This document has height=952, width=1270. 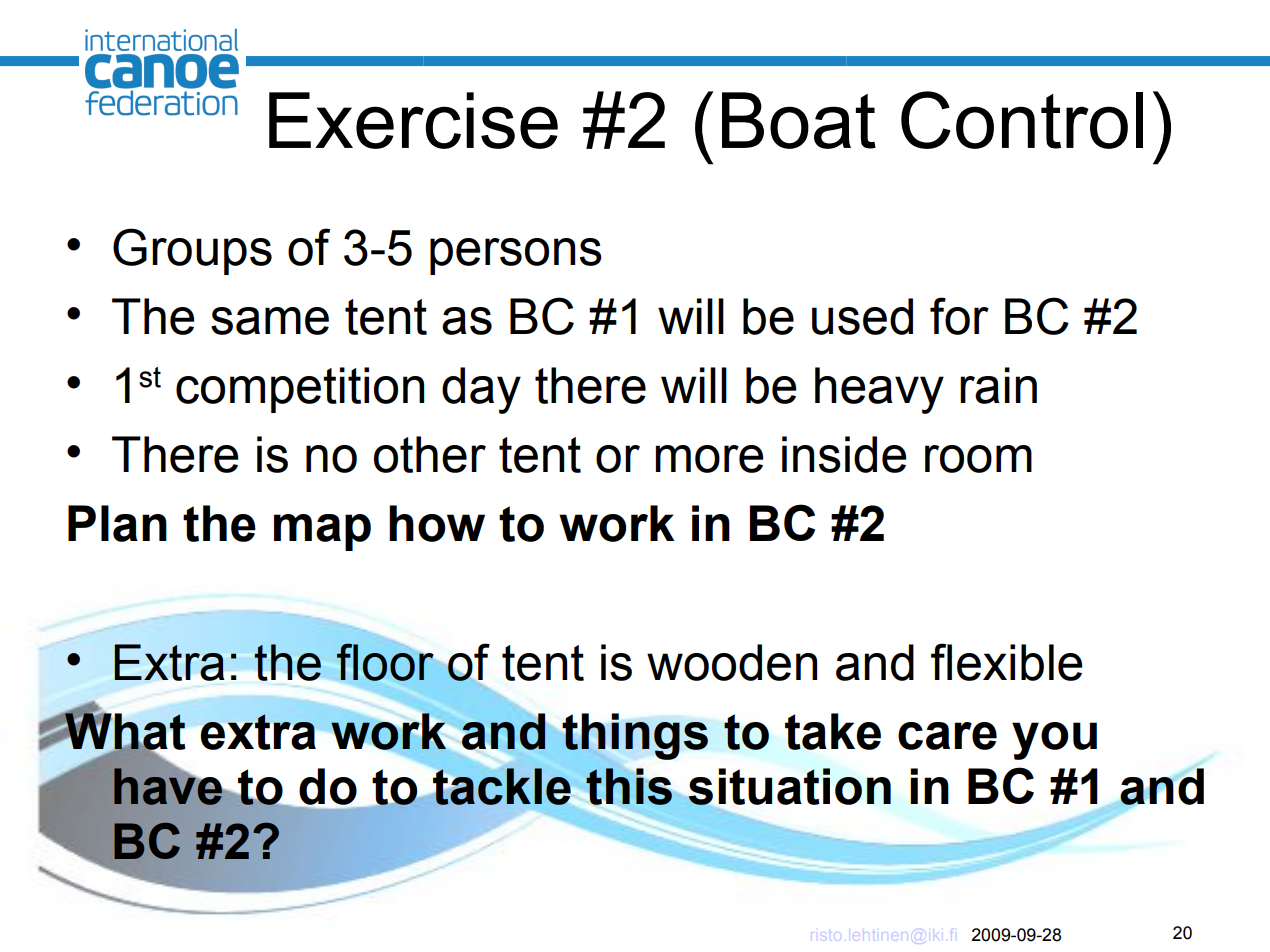 What do you see at coordinates (629, 786) in the document?
I see `this` at bounding box center [629, 786].
